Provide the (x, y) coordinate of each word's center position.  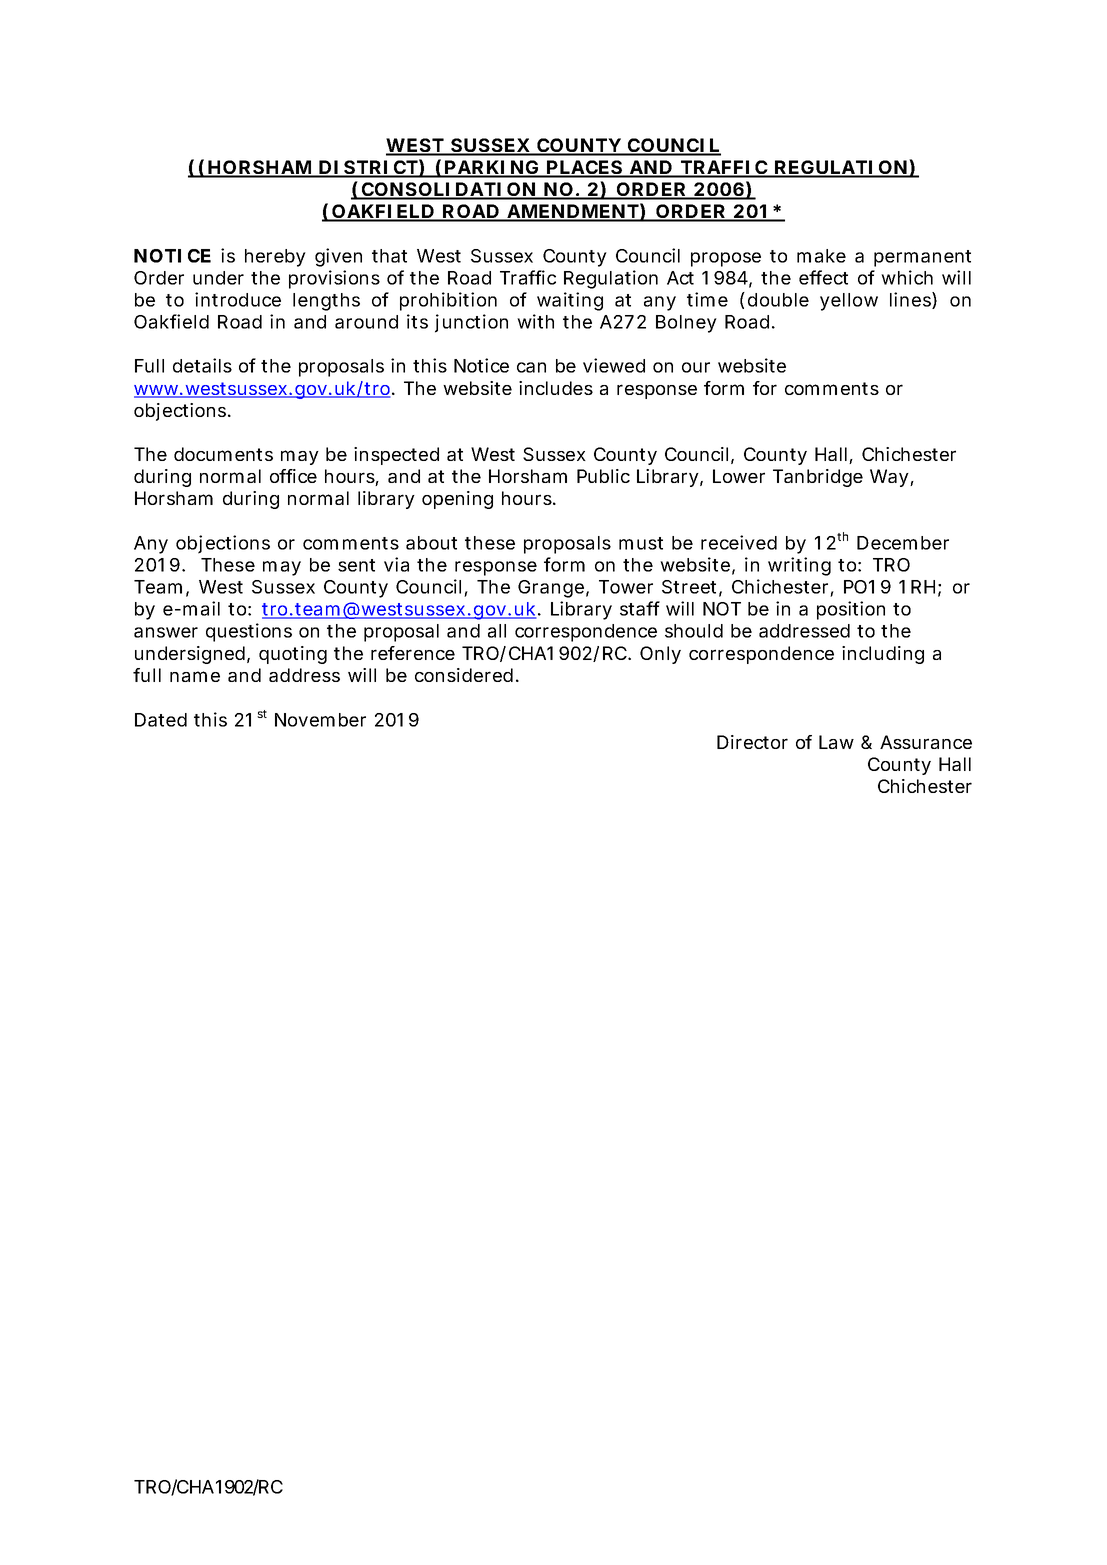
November (320, 720)
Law (836, 742)
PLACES (584, 168)
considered (464, 675)
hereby (275, 258)
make (821, 256)
